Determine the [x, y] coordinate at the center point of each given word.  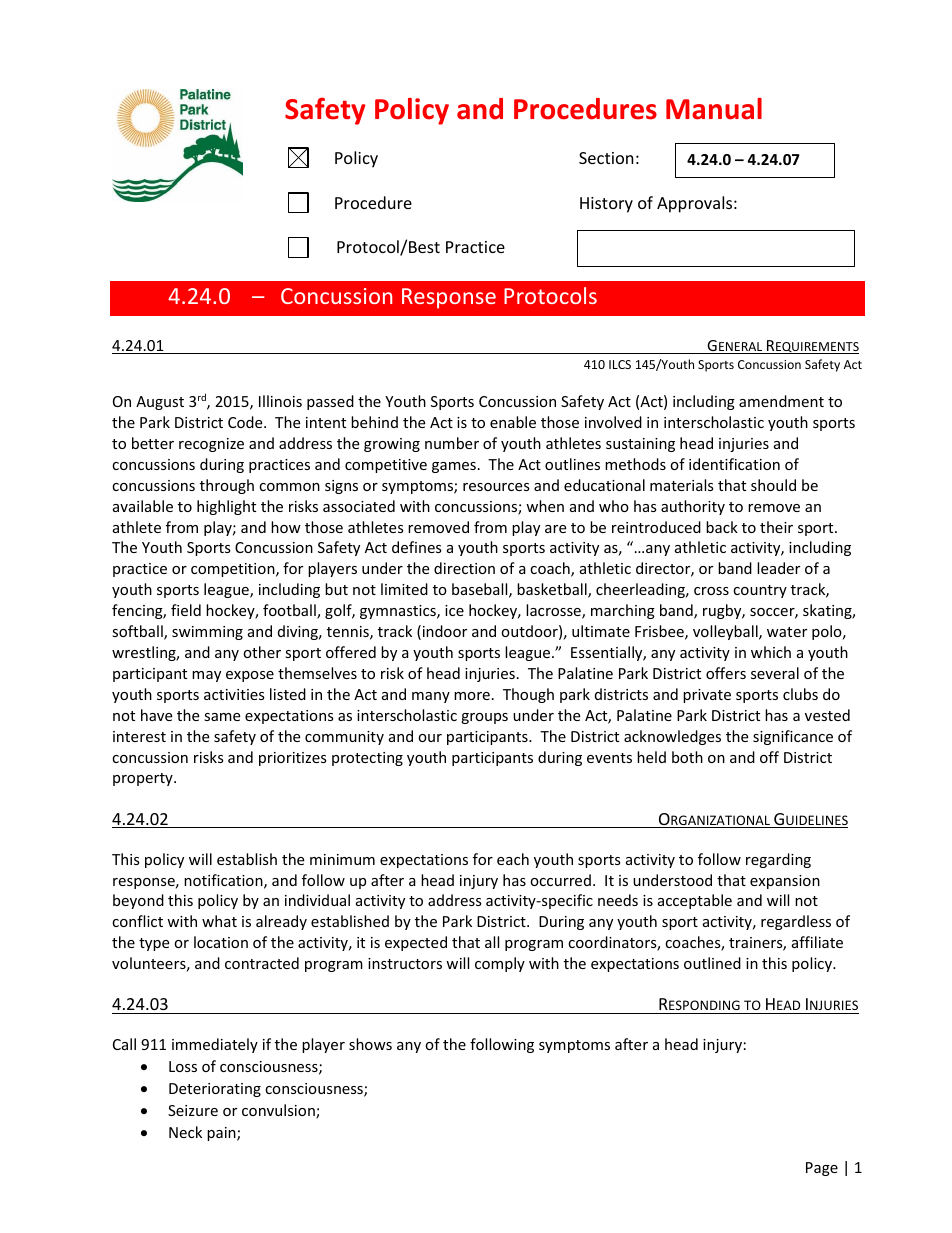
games [454, 467]
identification [734, 464]
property [144, 779]
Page [822, 1169]
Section [606, 158]
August [160, 403]
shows [370, 1044]
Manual [714, 109]
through [227, 486]
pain [222, 1134]
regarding [778, 860]
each [513, 859]
